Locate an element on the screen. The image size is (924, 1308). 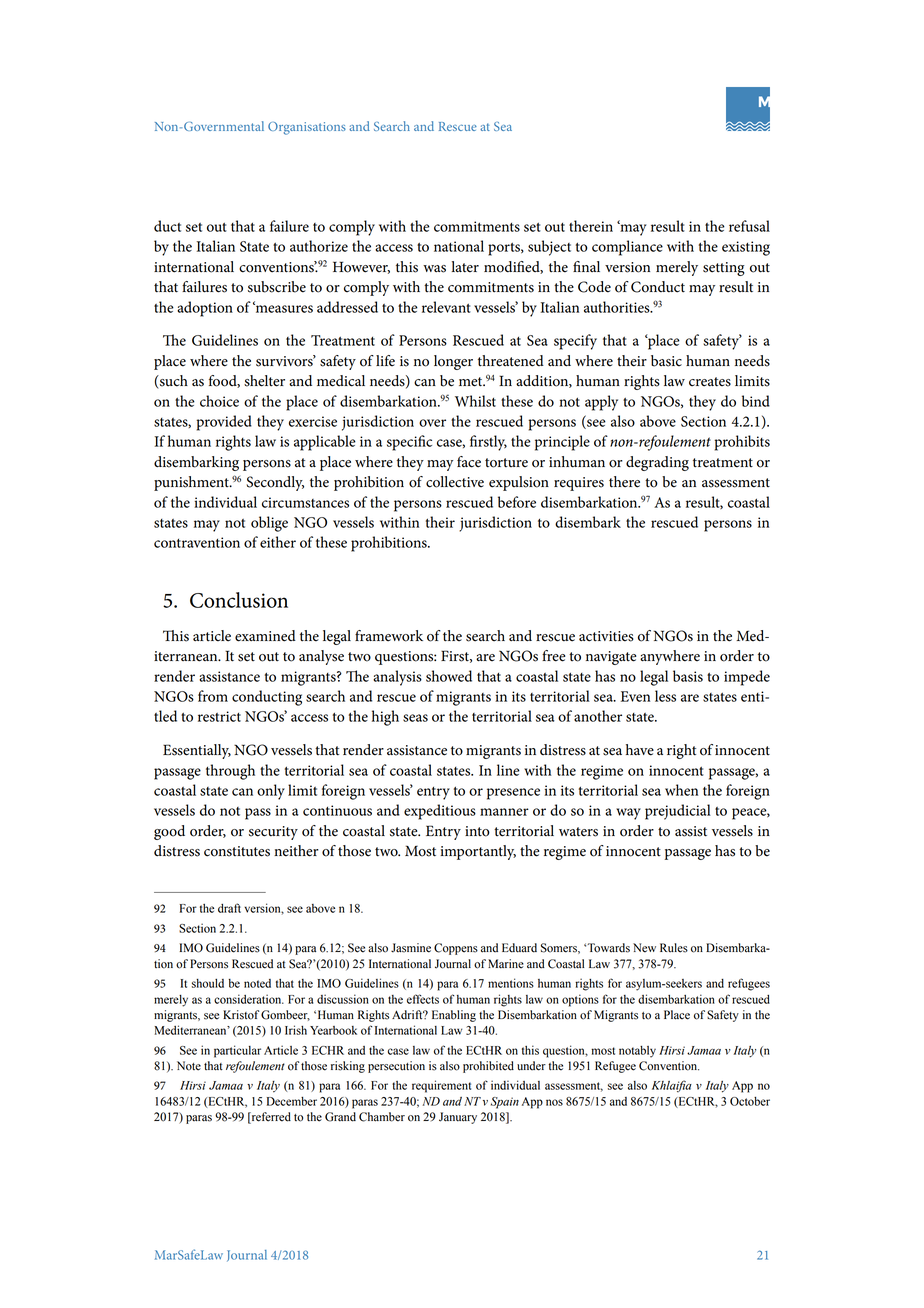
from is located at coordinates (213, 696).
